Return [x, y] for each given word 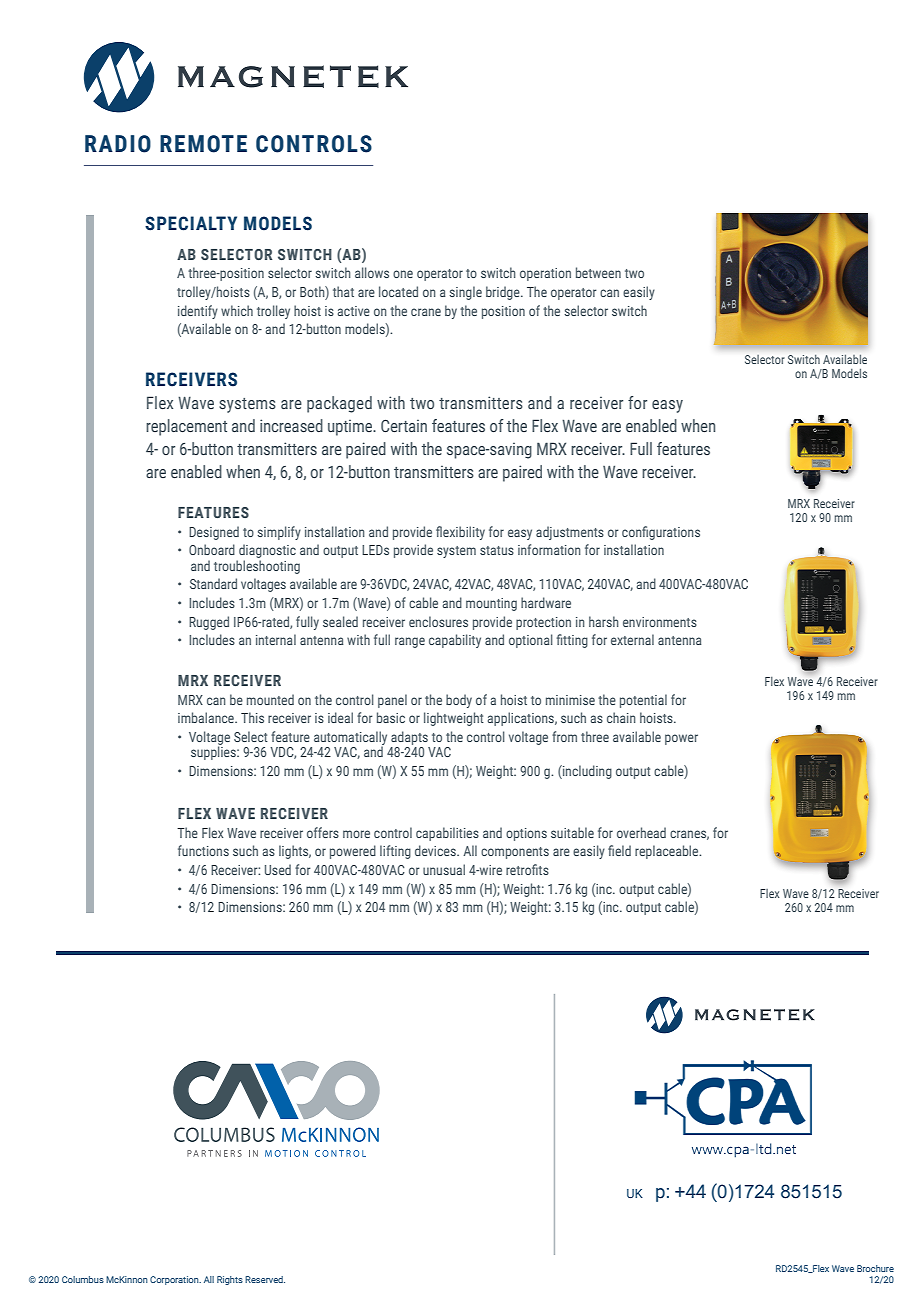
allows [372, 272]
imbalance [207, 717]
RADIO [118, 144]
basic [391, 717]
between [598, 272]
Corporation [175, 1280]
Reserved [265, 1279]
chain [621, 717]
